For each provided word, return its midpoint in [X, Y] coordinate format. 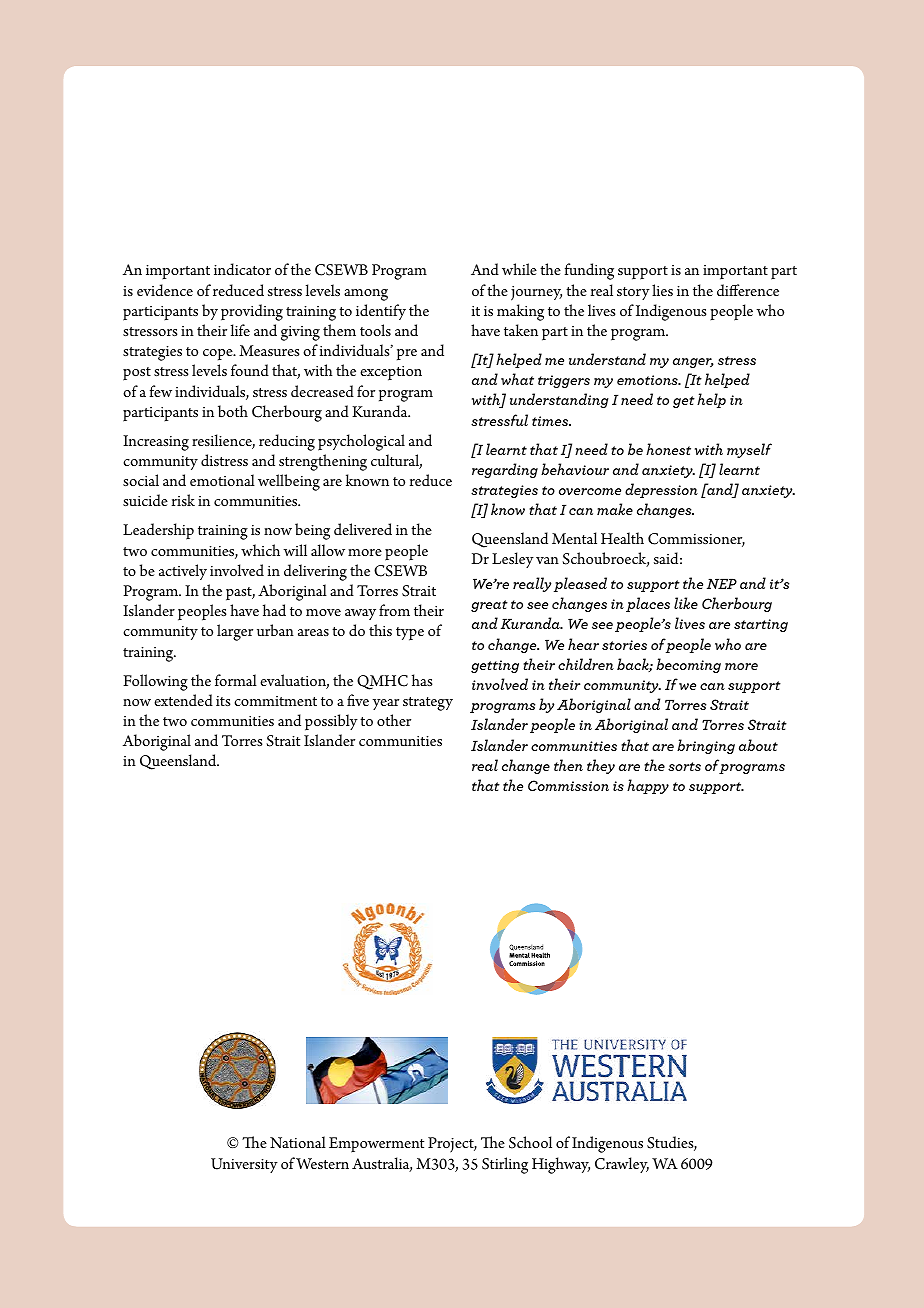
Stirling [505, 1165]
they [601, 766]
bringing [706, 746]
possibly [331, 722]
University [244, 1165]
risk [183, 500]
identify [381, 312]
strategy [428, 704]
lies [662, 290]
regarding [505, 470]
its [223, 701]
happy [648, 786]
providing [252, 312]
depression [661, 490]
